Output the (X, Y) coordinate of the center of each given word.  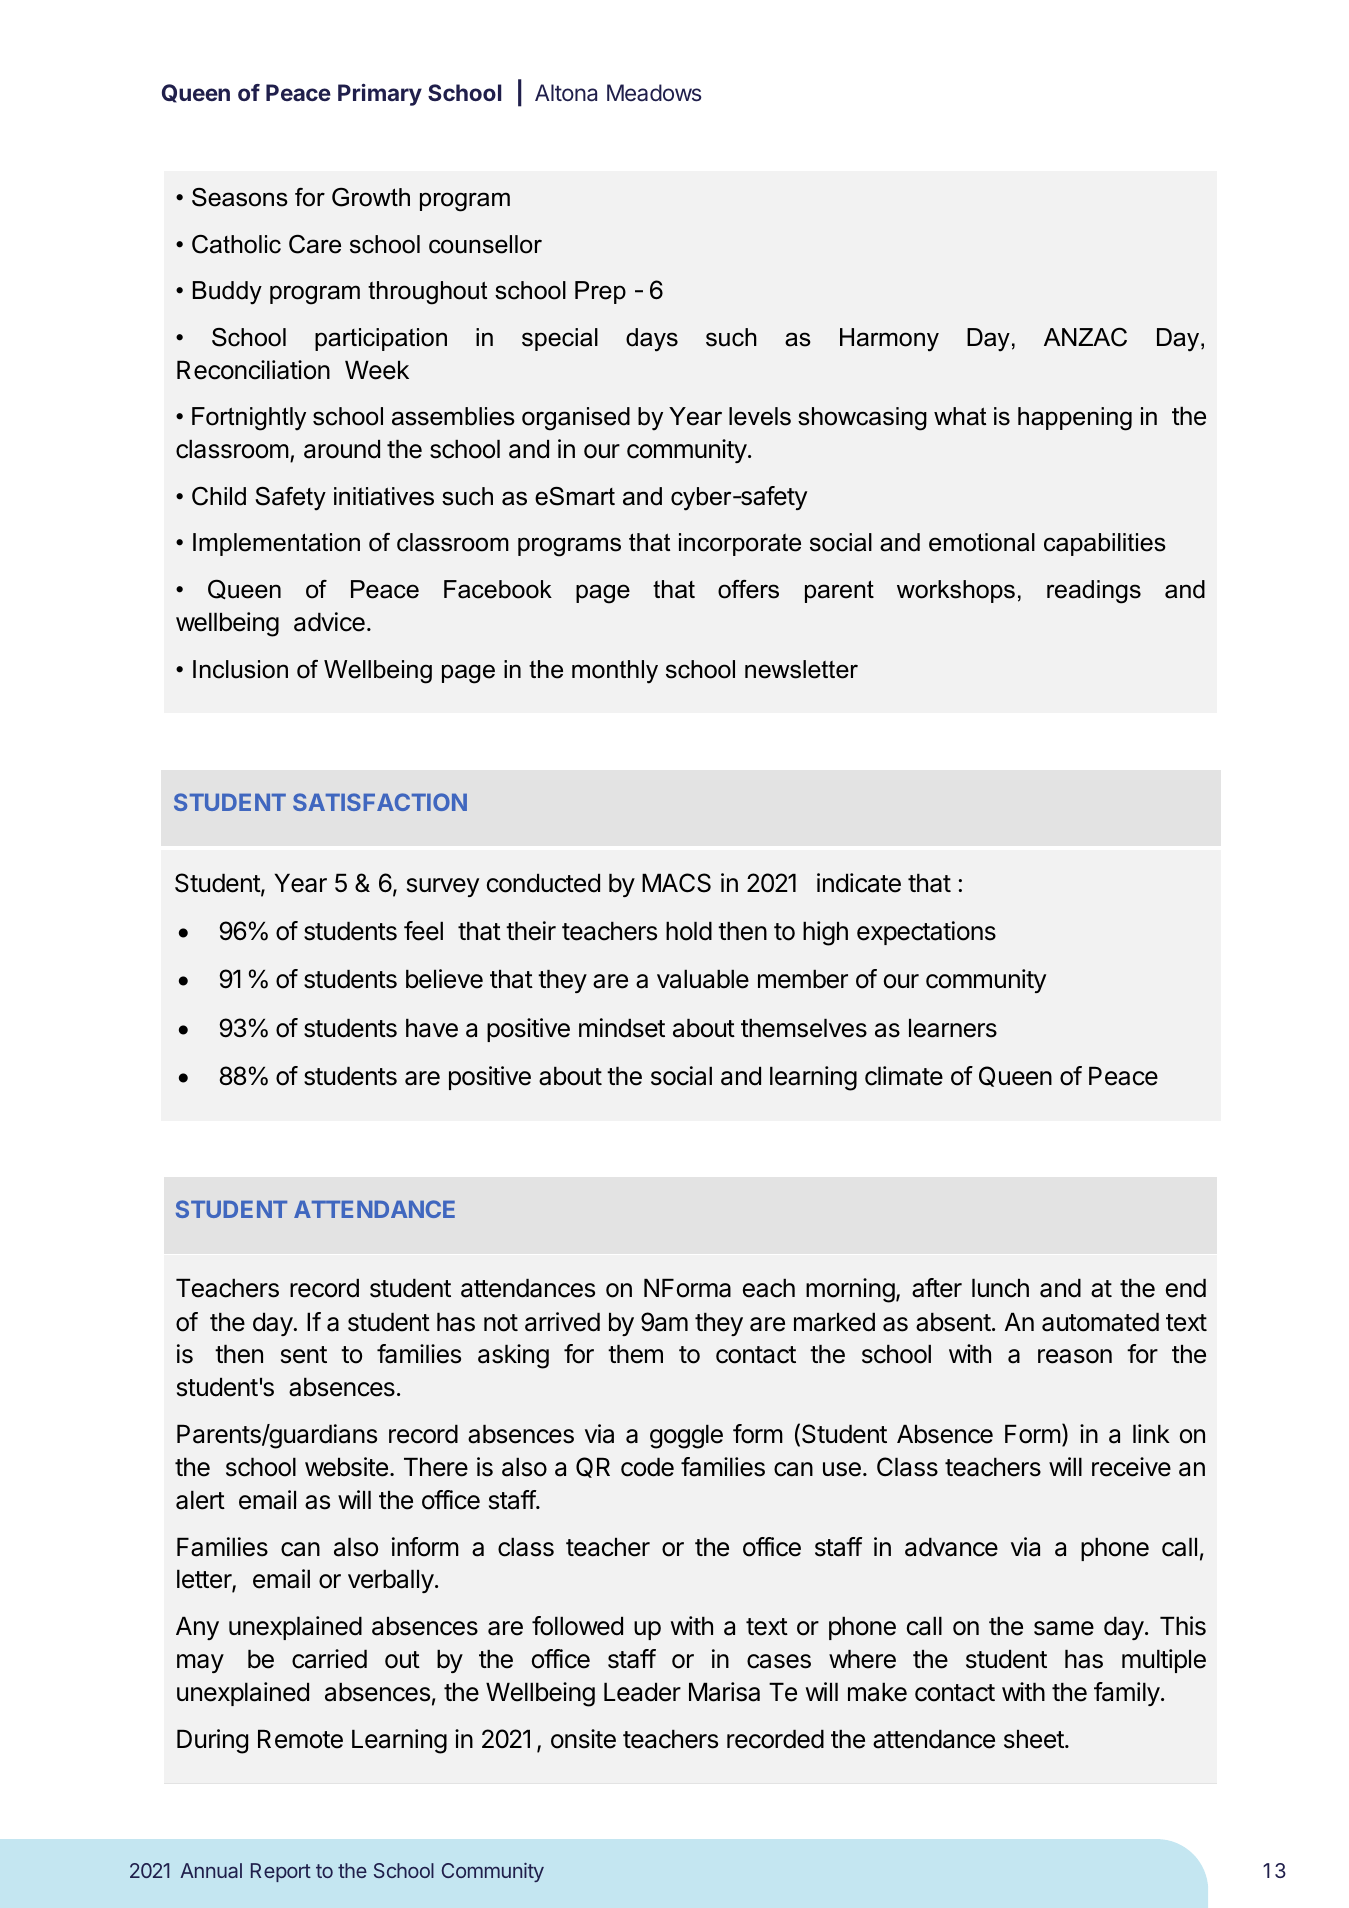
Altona (566, 93)
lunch (1000, 1288)
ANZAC (1085, 337)
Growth (371, 197)
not (501, 1323)
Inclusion (240, 669)
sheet (1035, 1739)
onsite (583, 1739)
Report (281, 1872)
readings (1094, 592)
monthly (615, 672)
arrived (562, 1322)
